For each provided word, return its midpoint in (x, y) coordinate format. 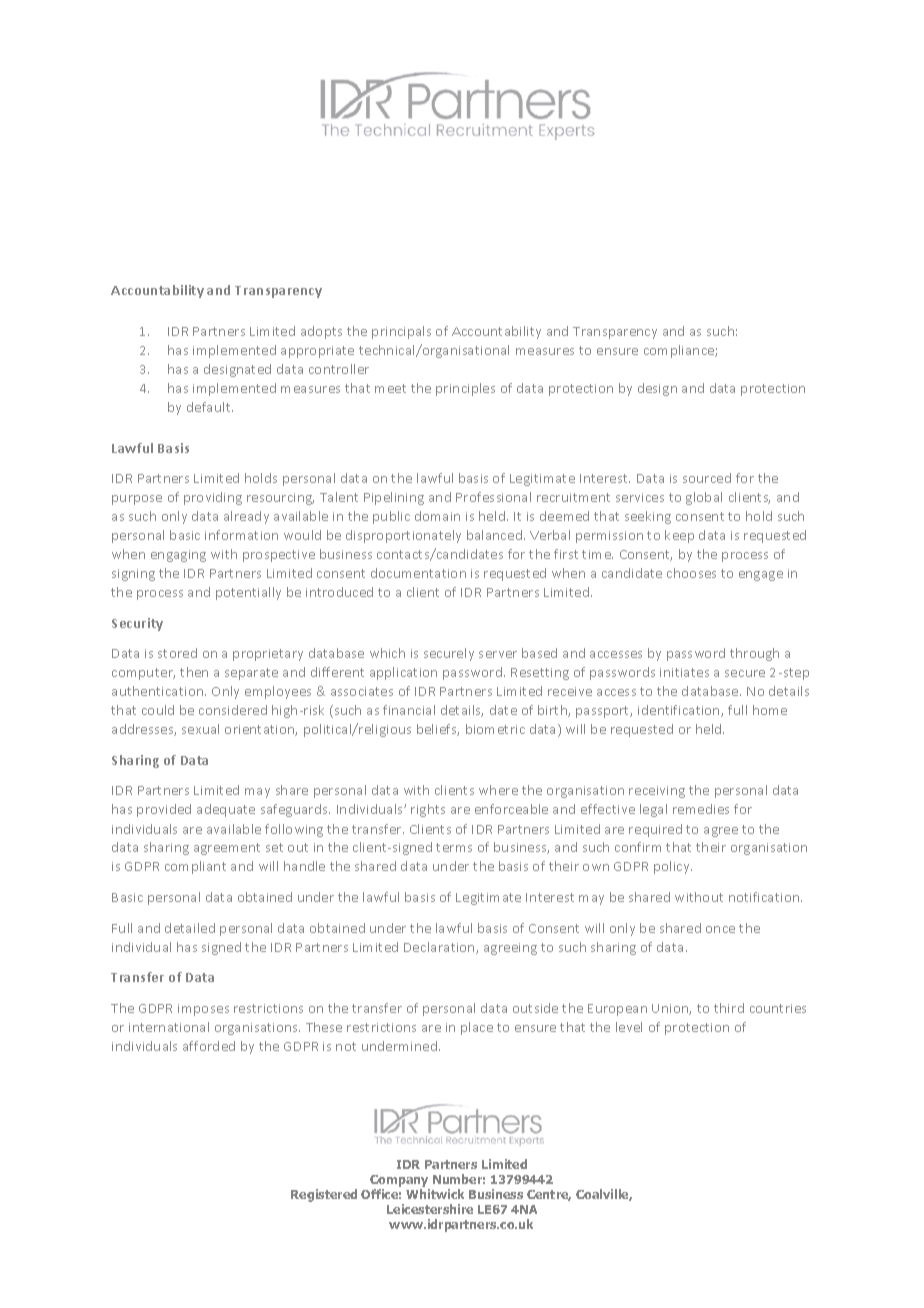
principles (465, 389)
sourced (707, 478)
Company (400, 1182)
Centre (549, 1195)
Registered (324, 1195)
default (210, 407)
